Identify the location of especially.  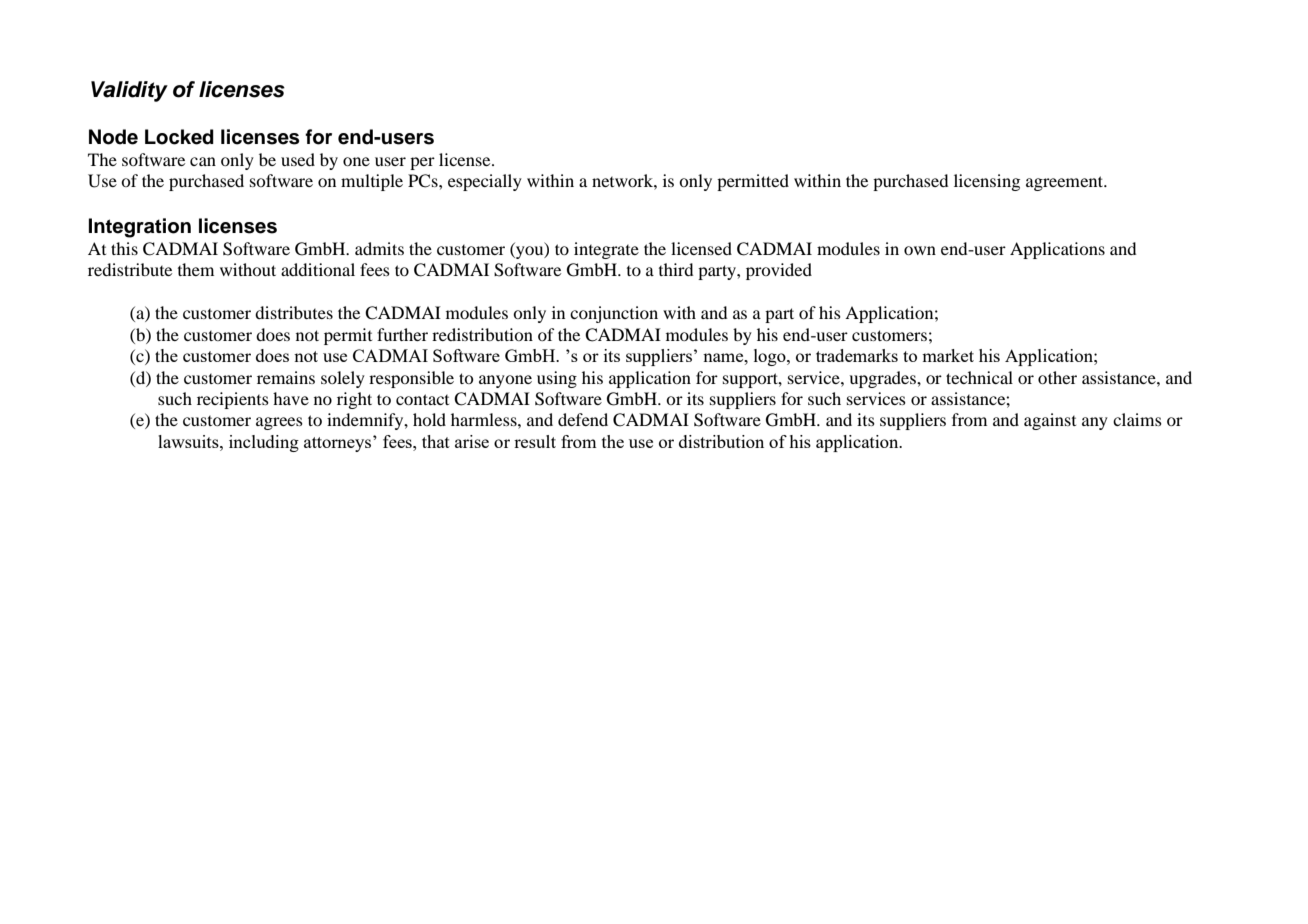
(485, 182).
